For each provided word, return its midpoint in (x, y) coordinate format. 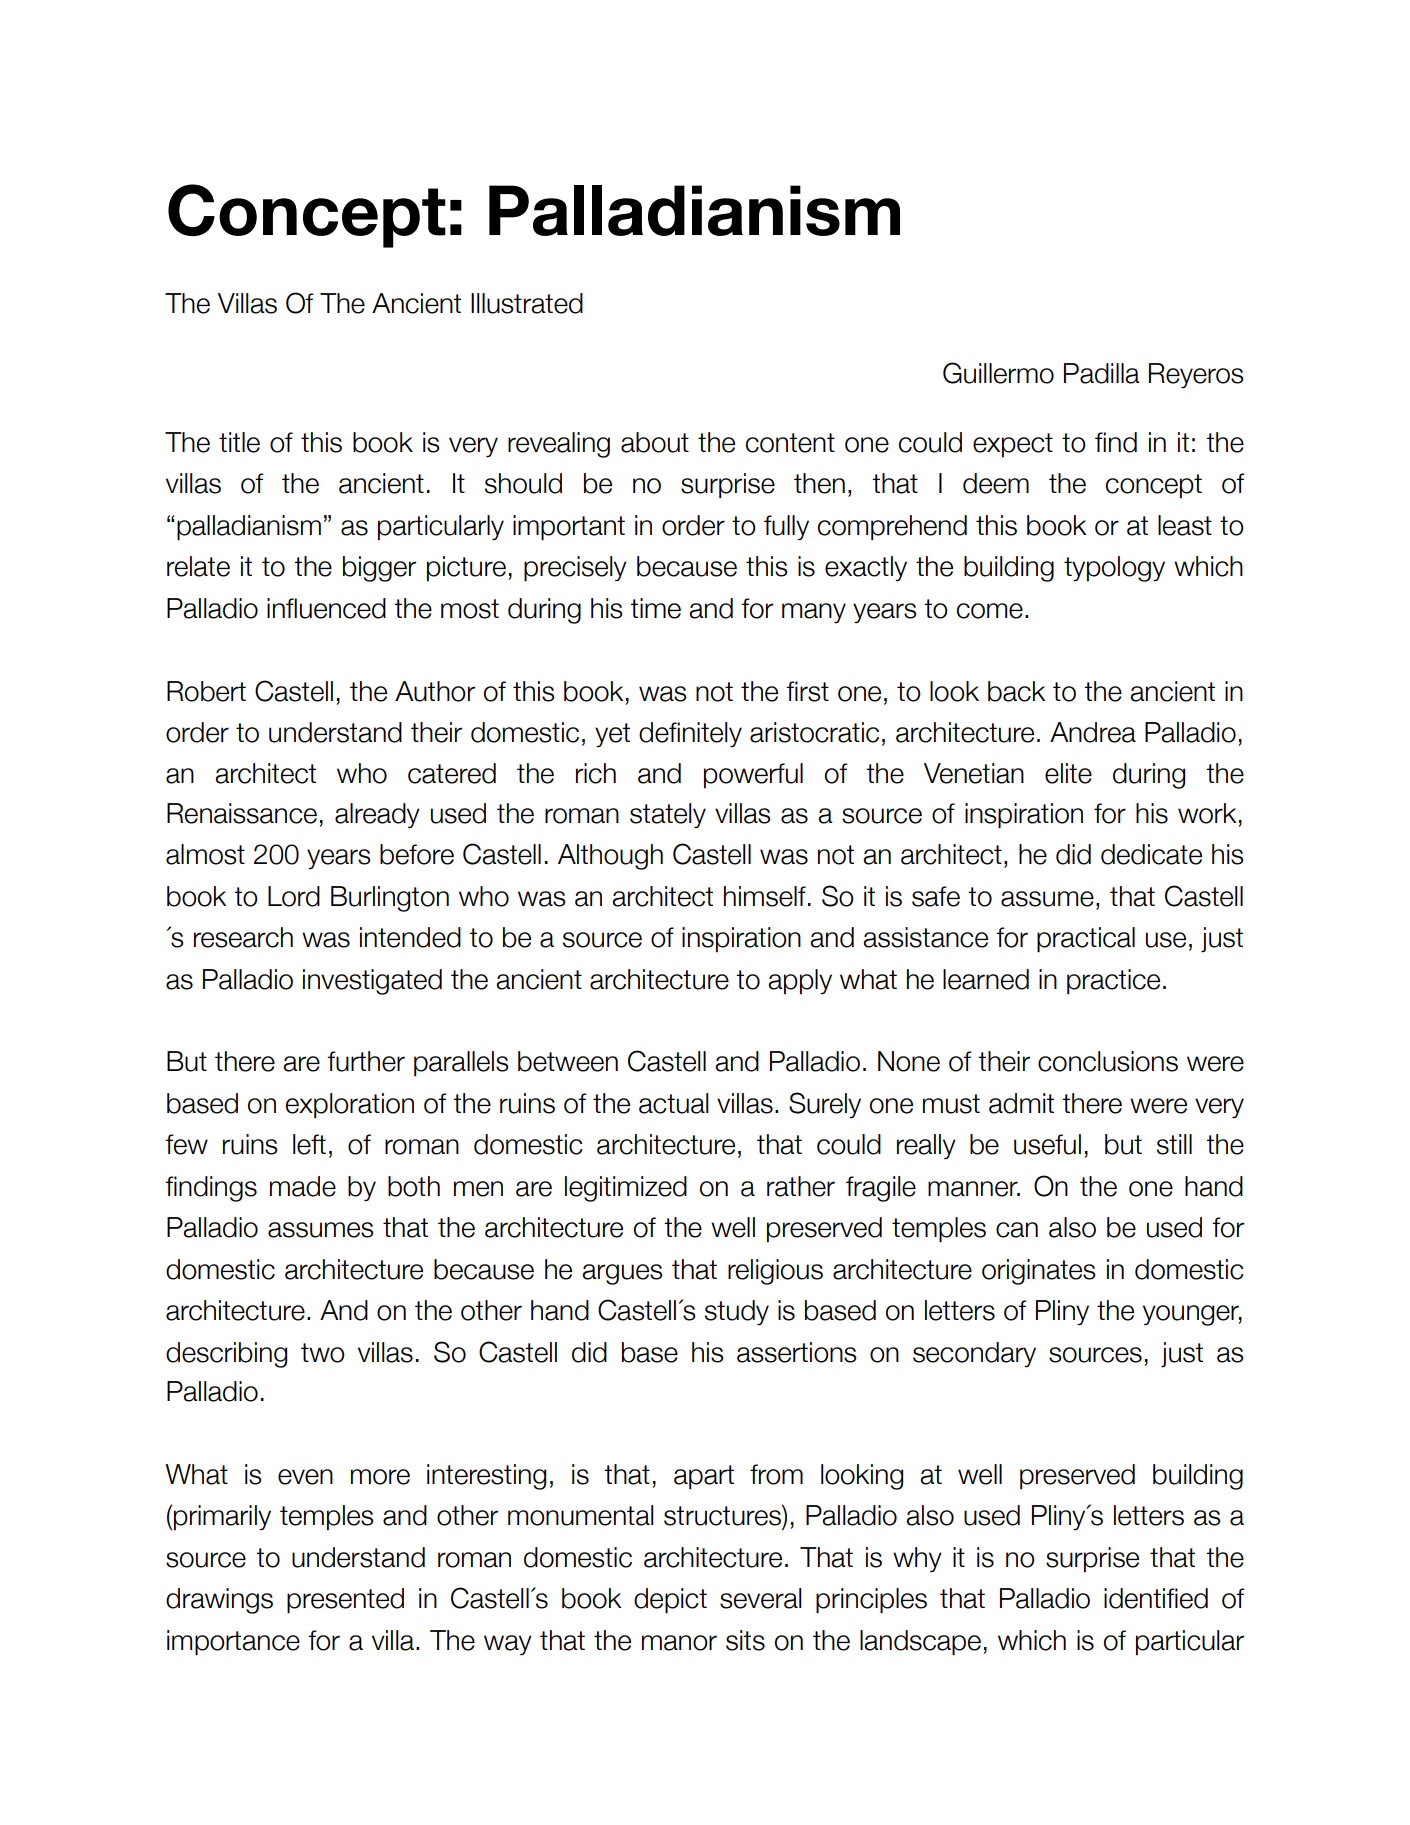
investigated (372, 982)
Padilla (1102, 373)
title (239, 442)
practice (1113, 982)
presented (345, 1601)
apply (800, 982)
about (655, 442)
